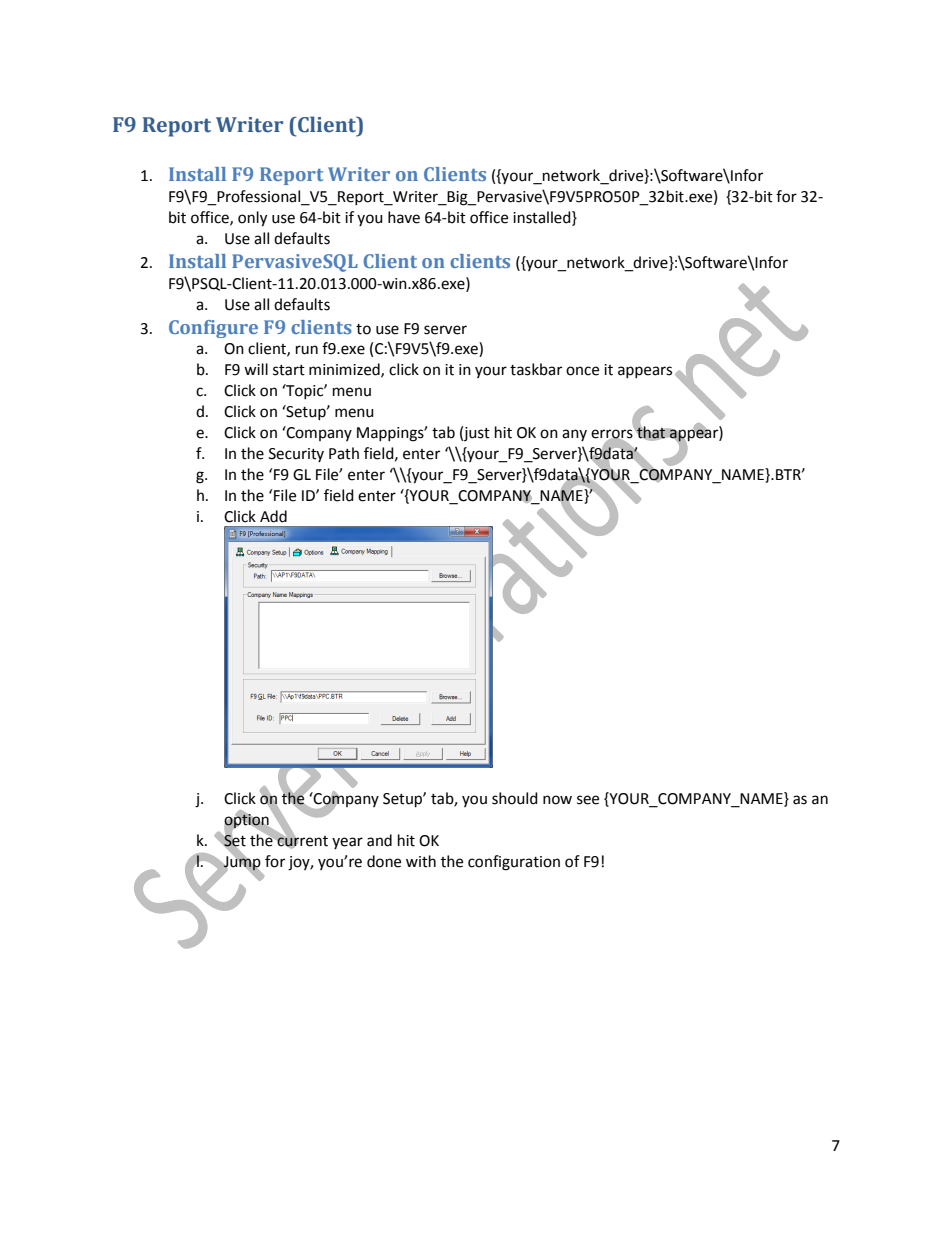 The image size is (952, 1233). What do you see at coordinates (344, 453) in the document?
I see `Path` at bounding box center [344, 453].
